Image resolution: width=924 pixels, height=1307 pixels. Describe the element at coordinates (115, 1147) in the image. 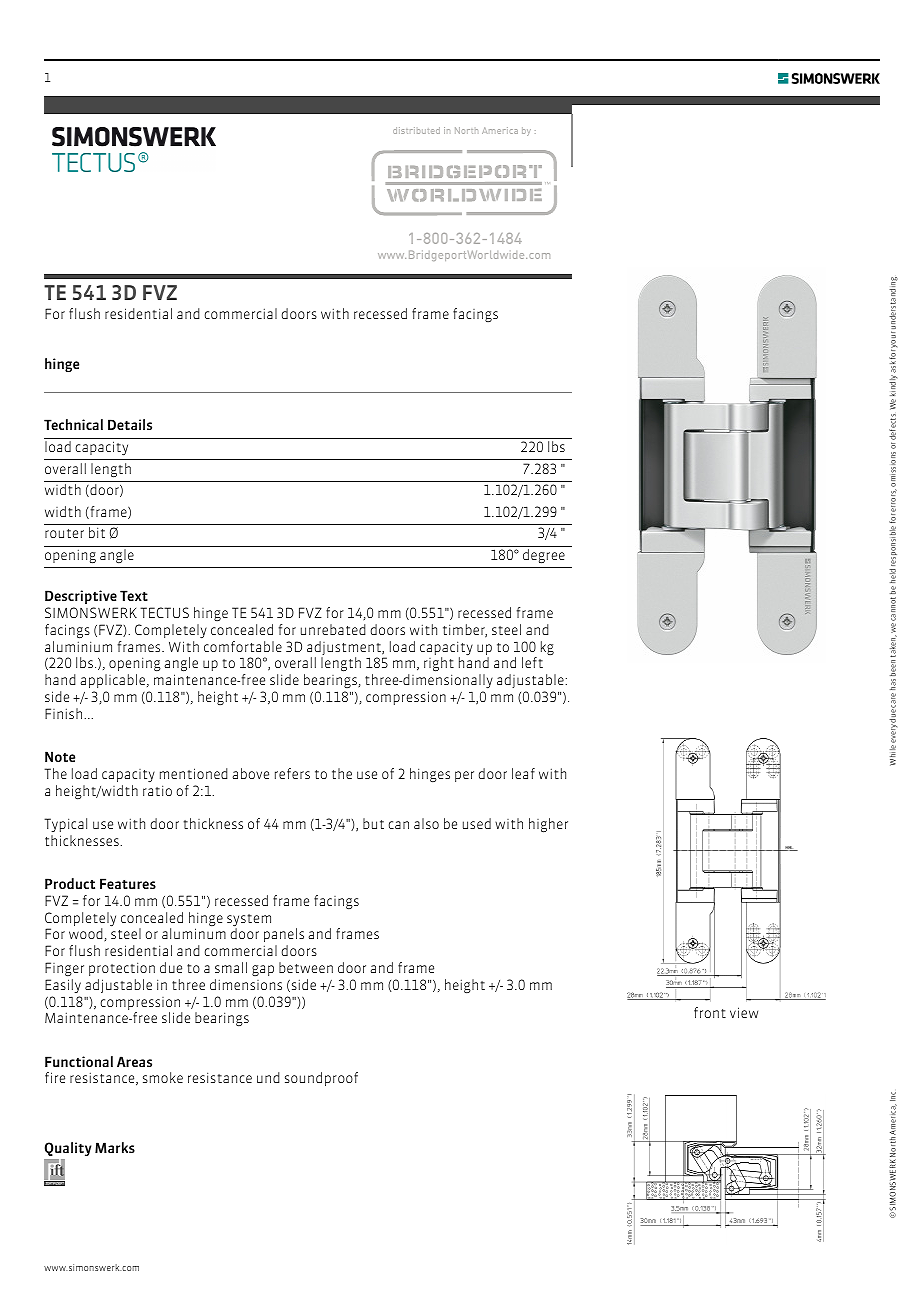

I see `Marks` at that location.
